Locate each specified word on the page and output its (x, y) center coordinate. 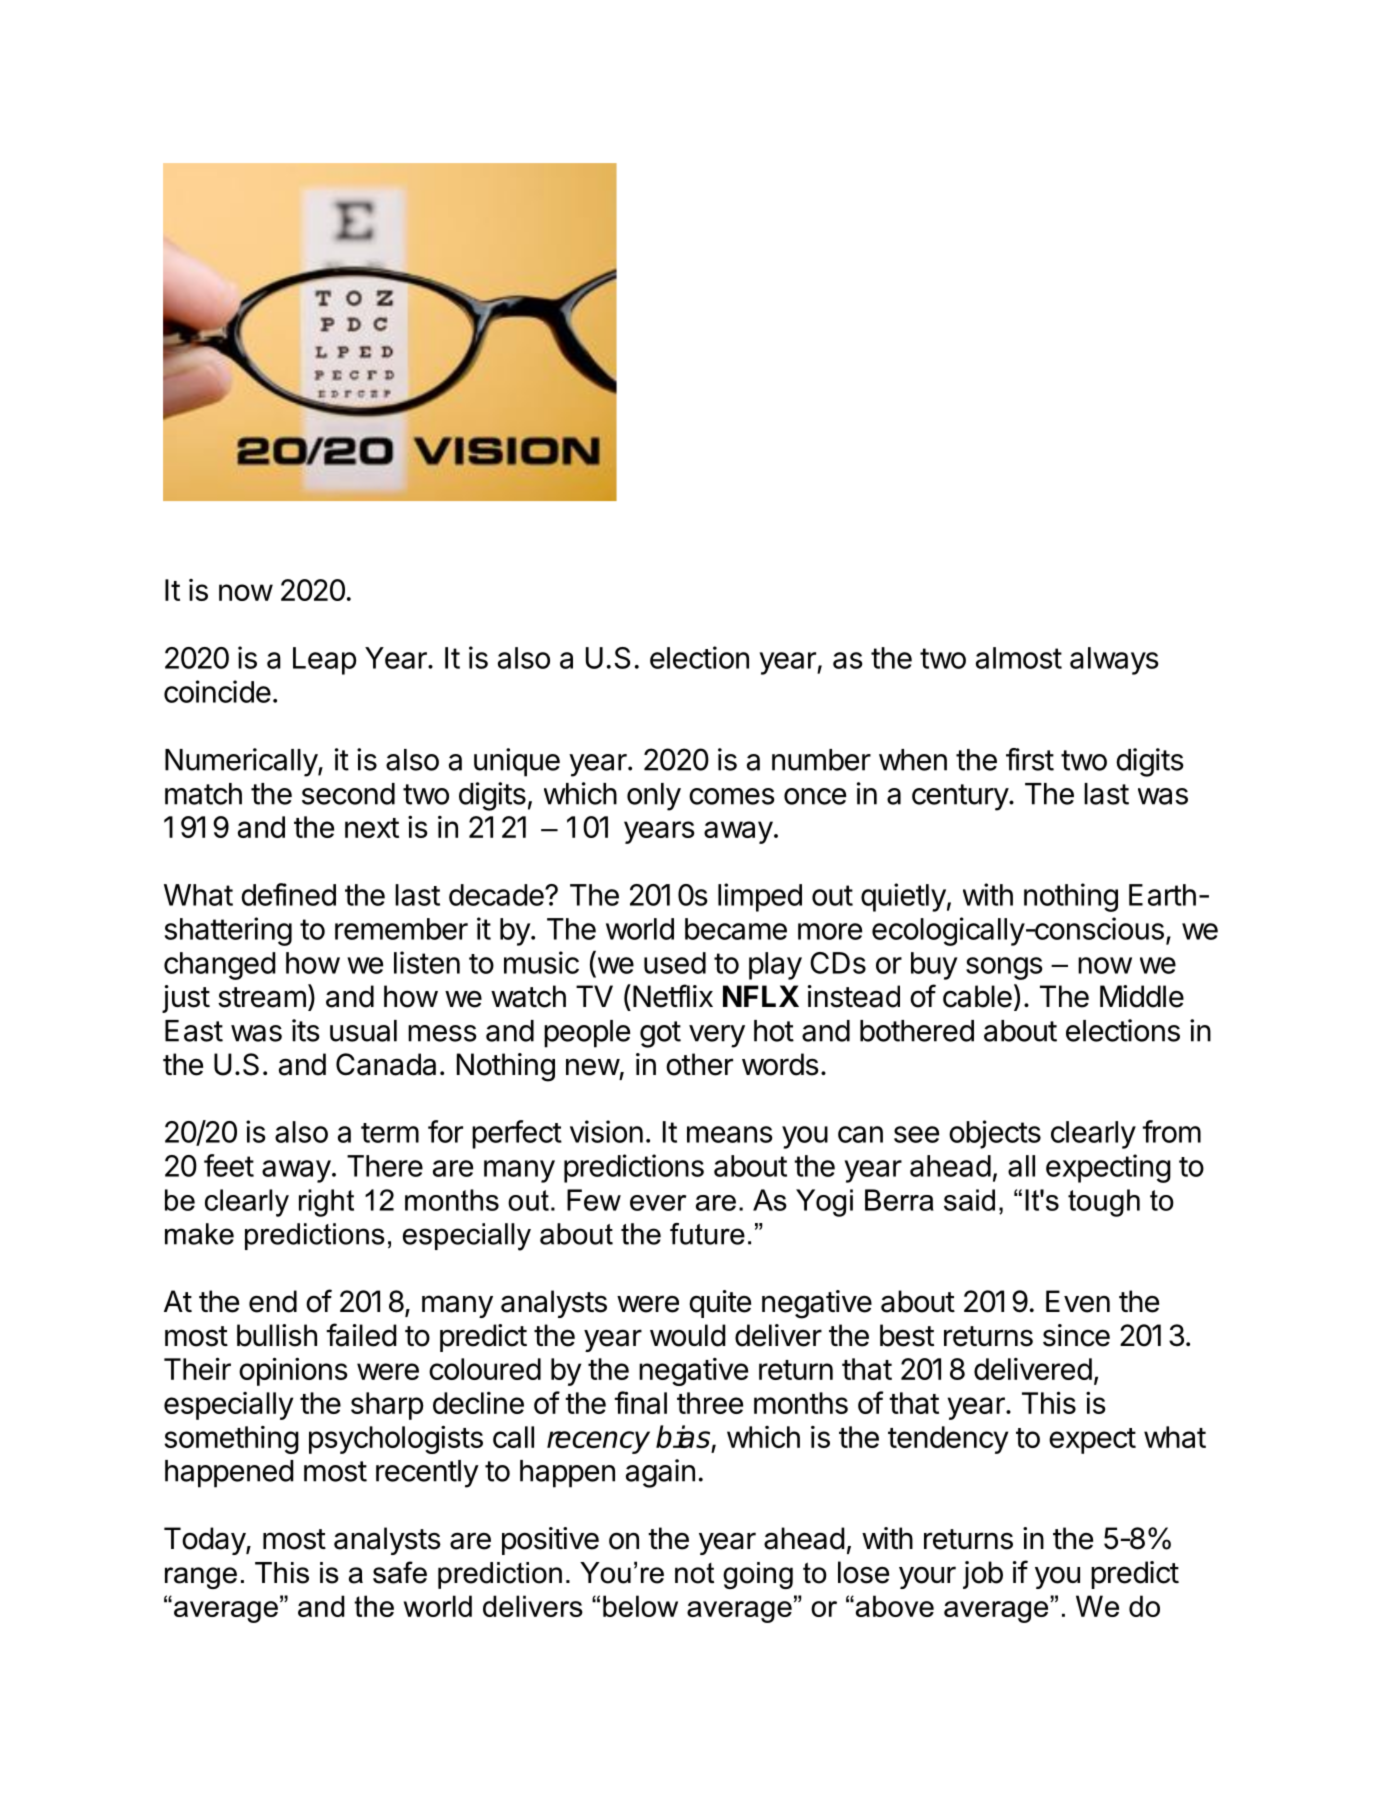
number (821, 760)
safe (400, 1572)
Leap (325, 661)
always (1114, 661)
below (640, 1606)
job (983, 1575)
